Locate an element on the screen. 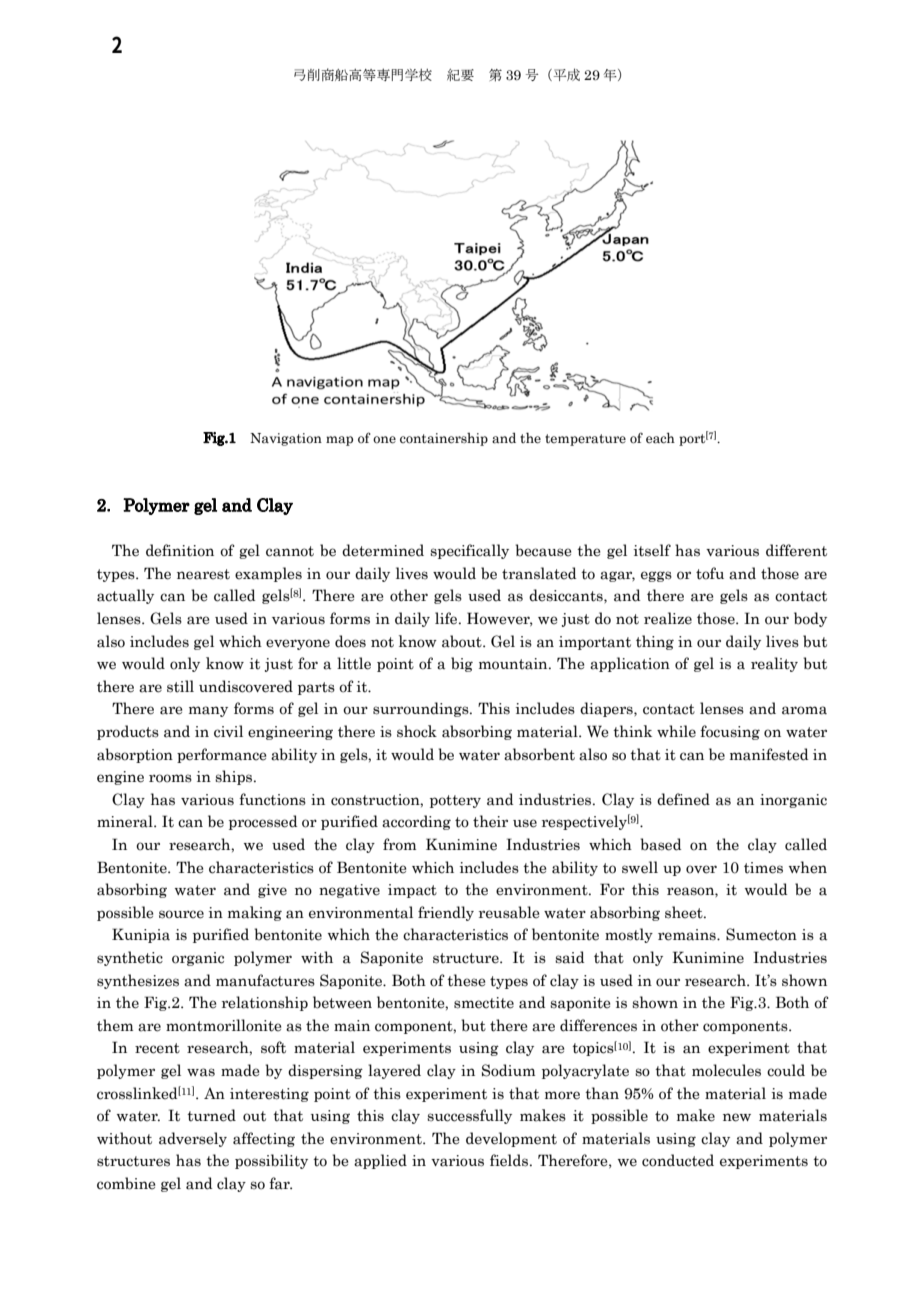 The image size is (924, 1308). friendly is located at coordinates (446, 913).
